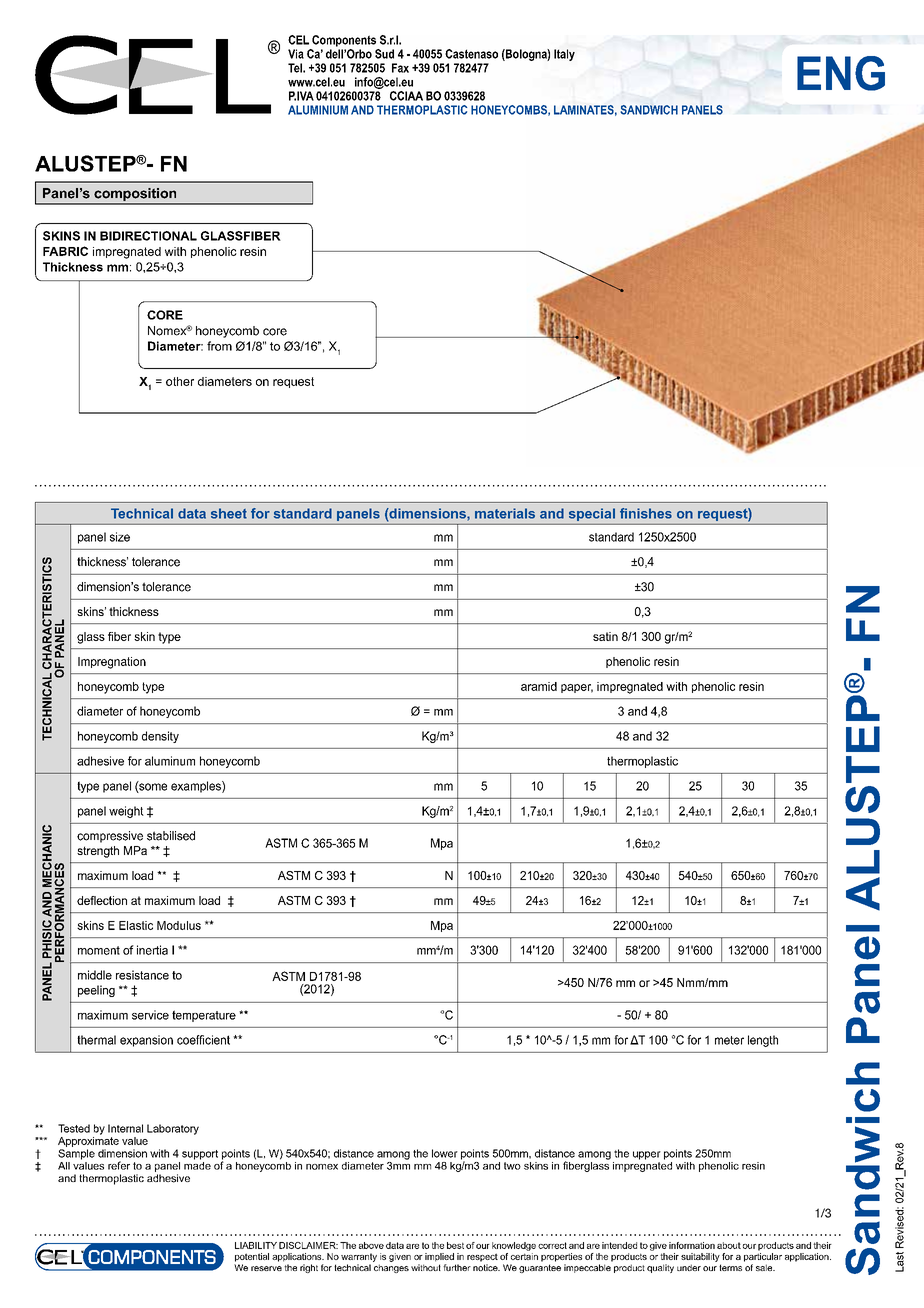 Image resolution: width=924 pixels, height=1308 pixels. Describe the element at coordinates (400, 68) in the document. I see `Fax` at that location.
